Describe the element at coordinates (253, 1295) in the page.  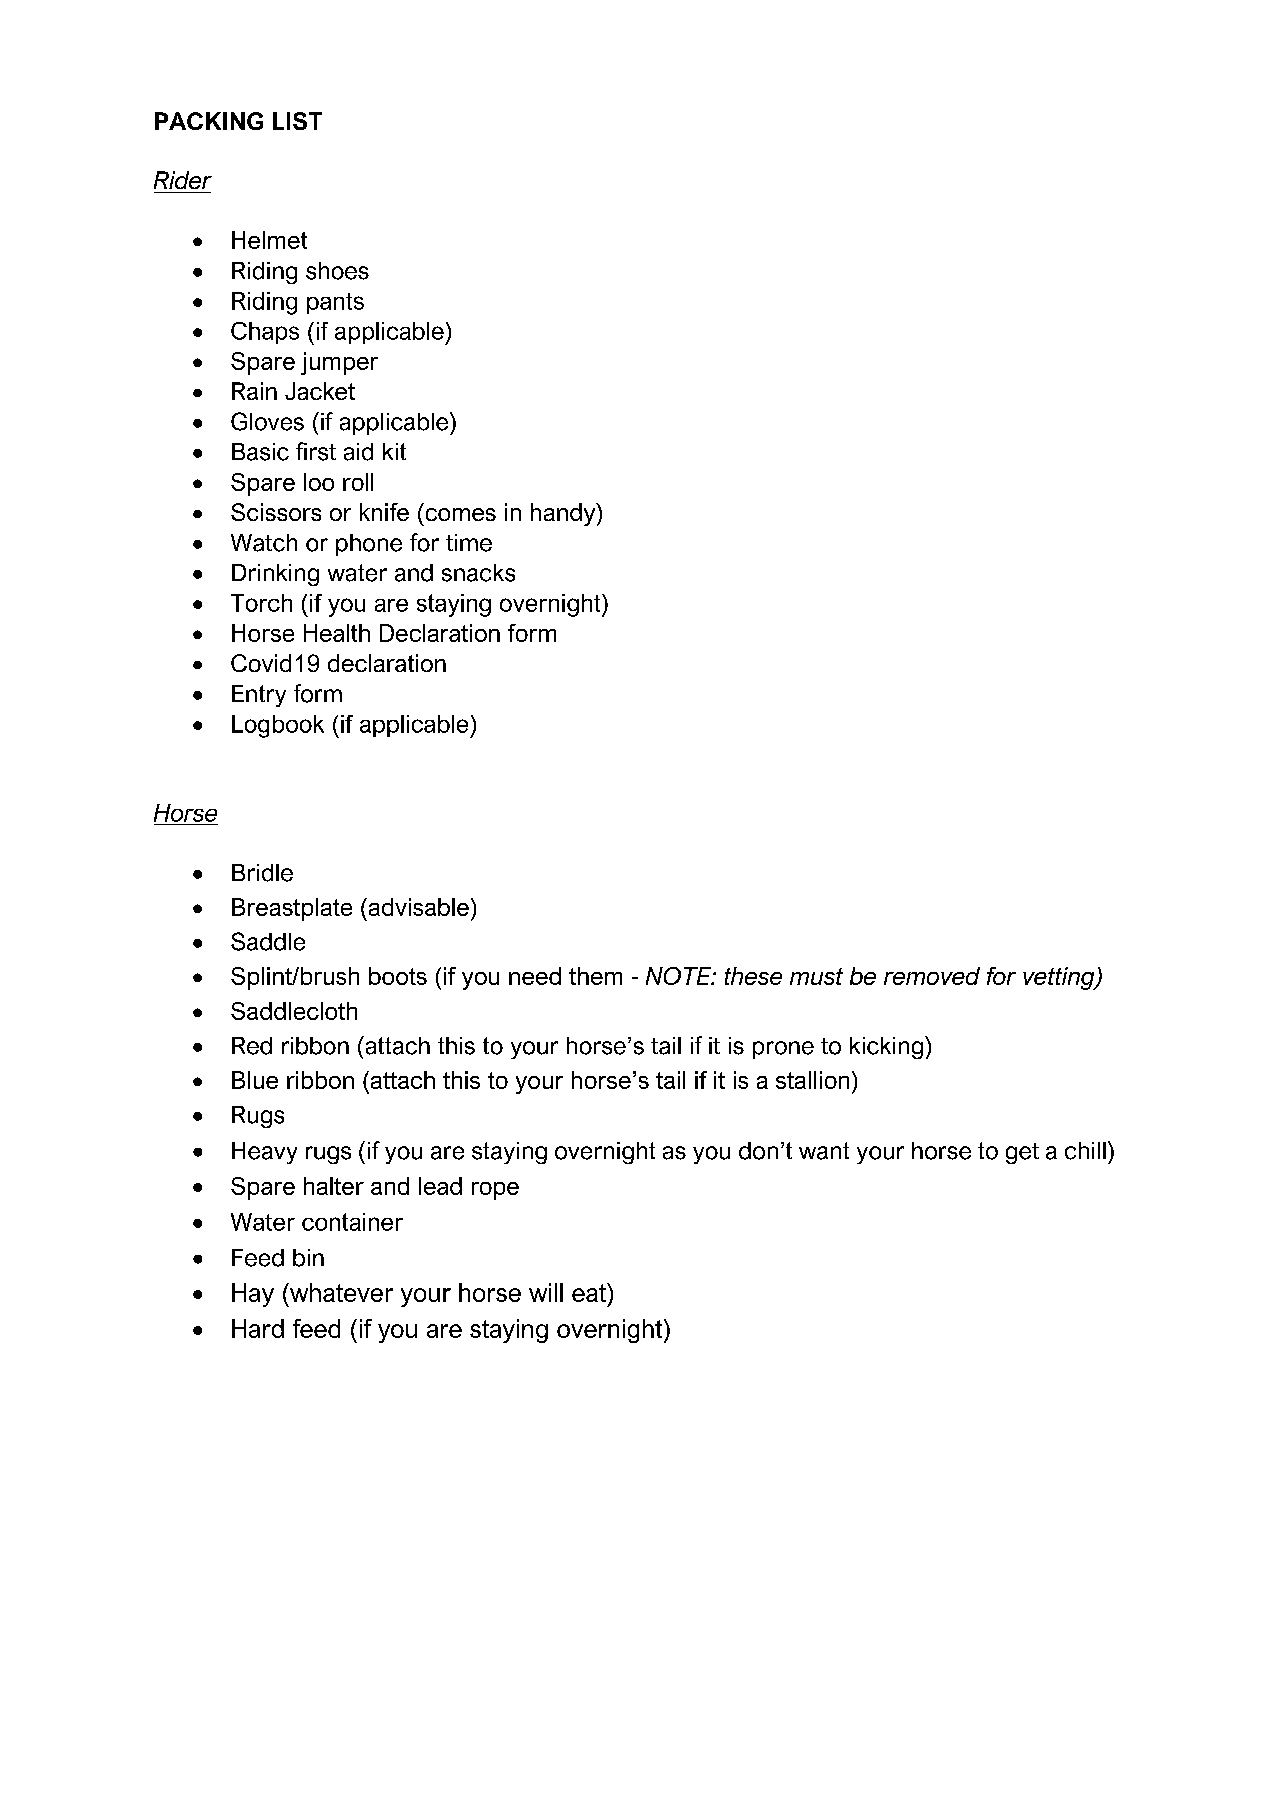
I see `Hay` at that location.
